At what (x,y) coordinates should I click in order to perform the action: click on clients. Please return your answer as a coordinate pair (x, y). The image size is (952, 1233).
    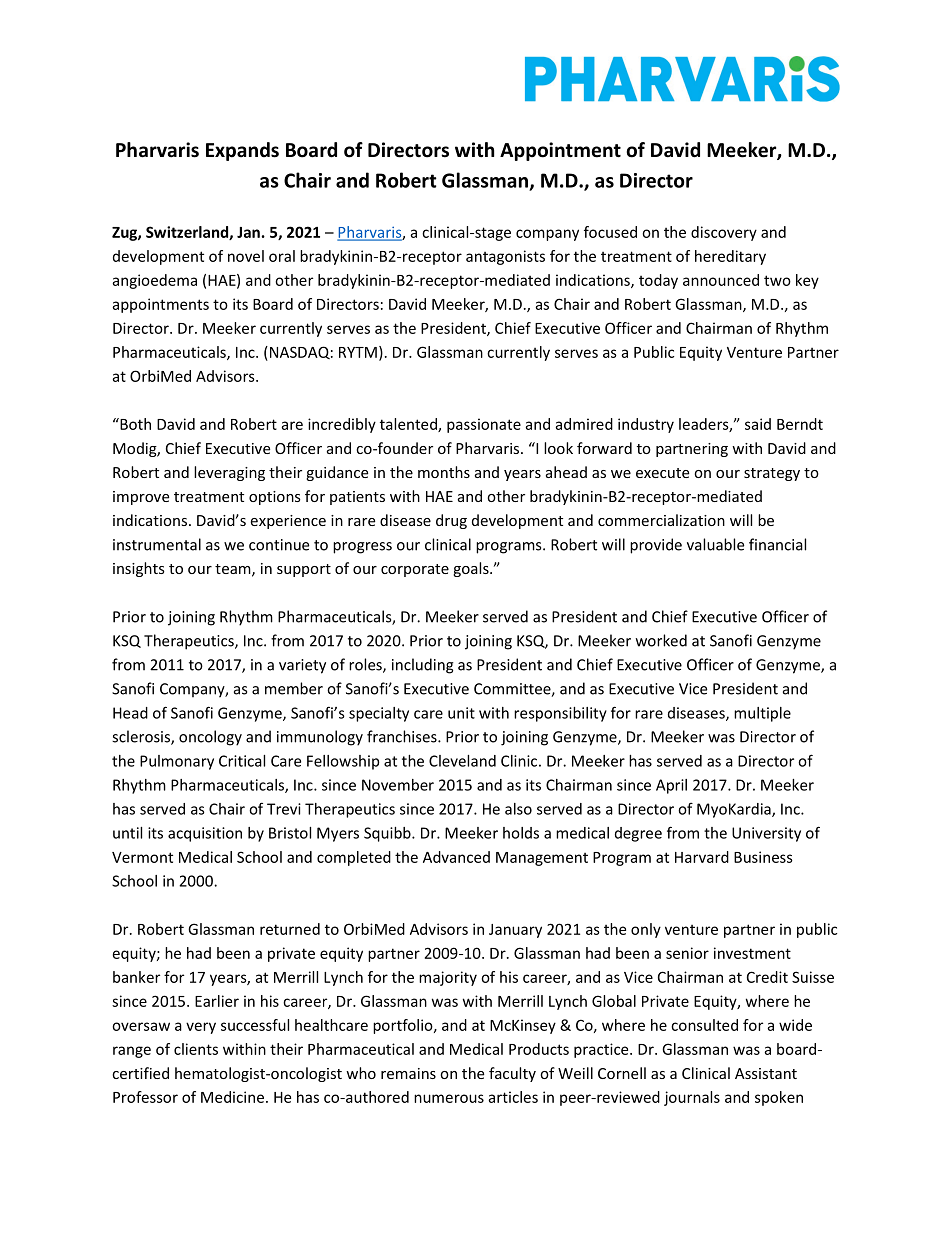
    Looking at the image, I should click on (196, 1049).
